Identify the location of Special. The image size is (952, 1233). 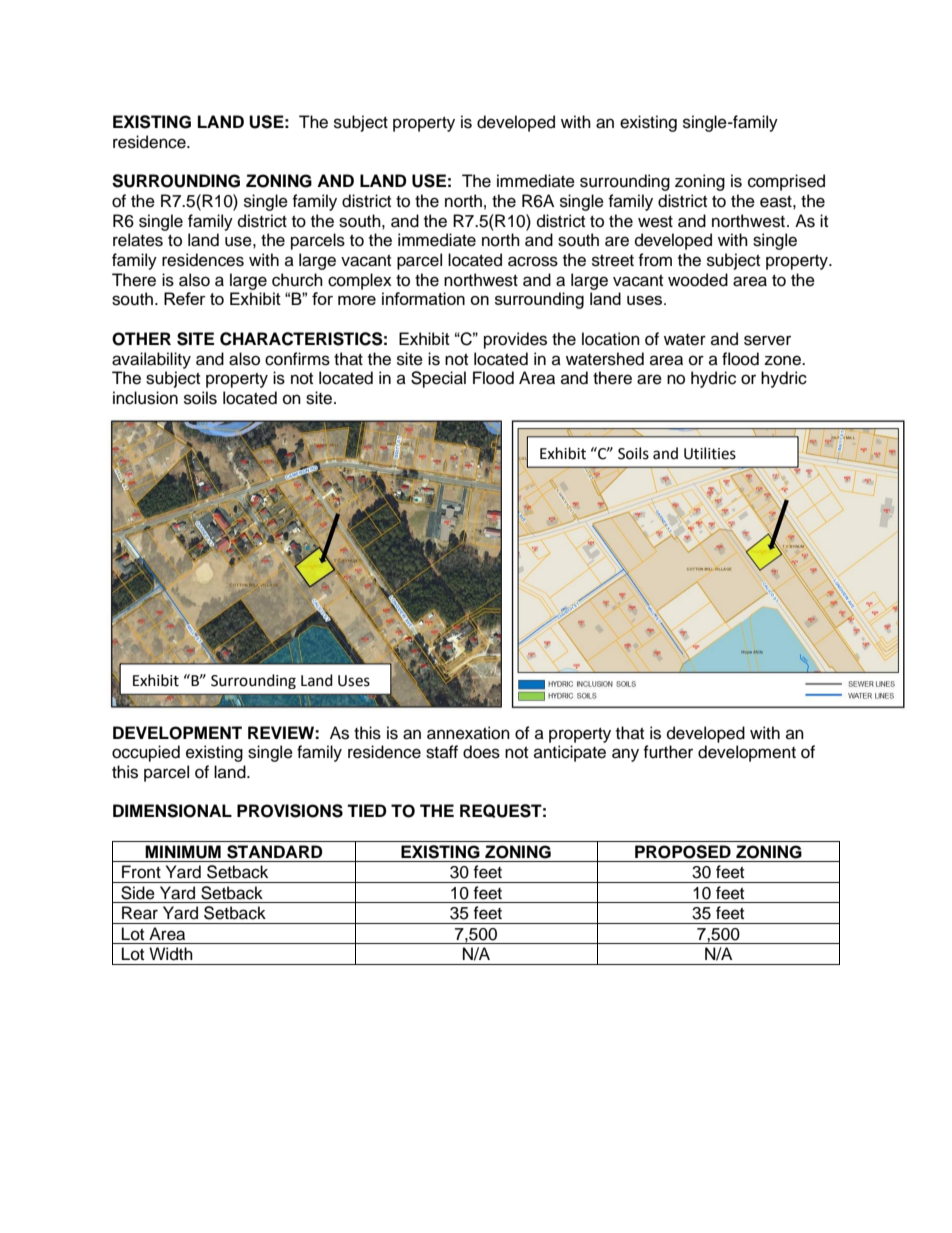
(438, 379).
